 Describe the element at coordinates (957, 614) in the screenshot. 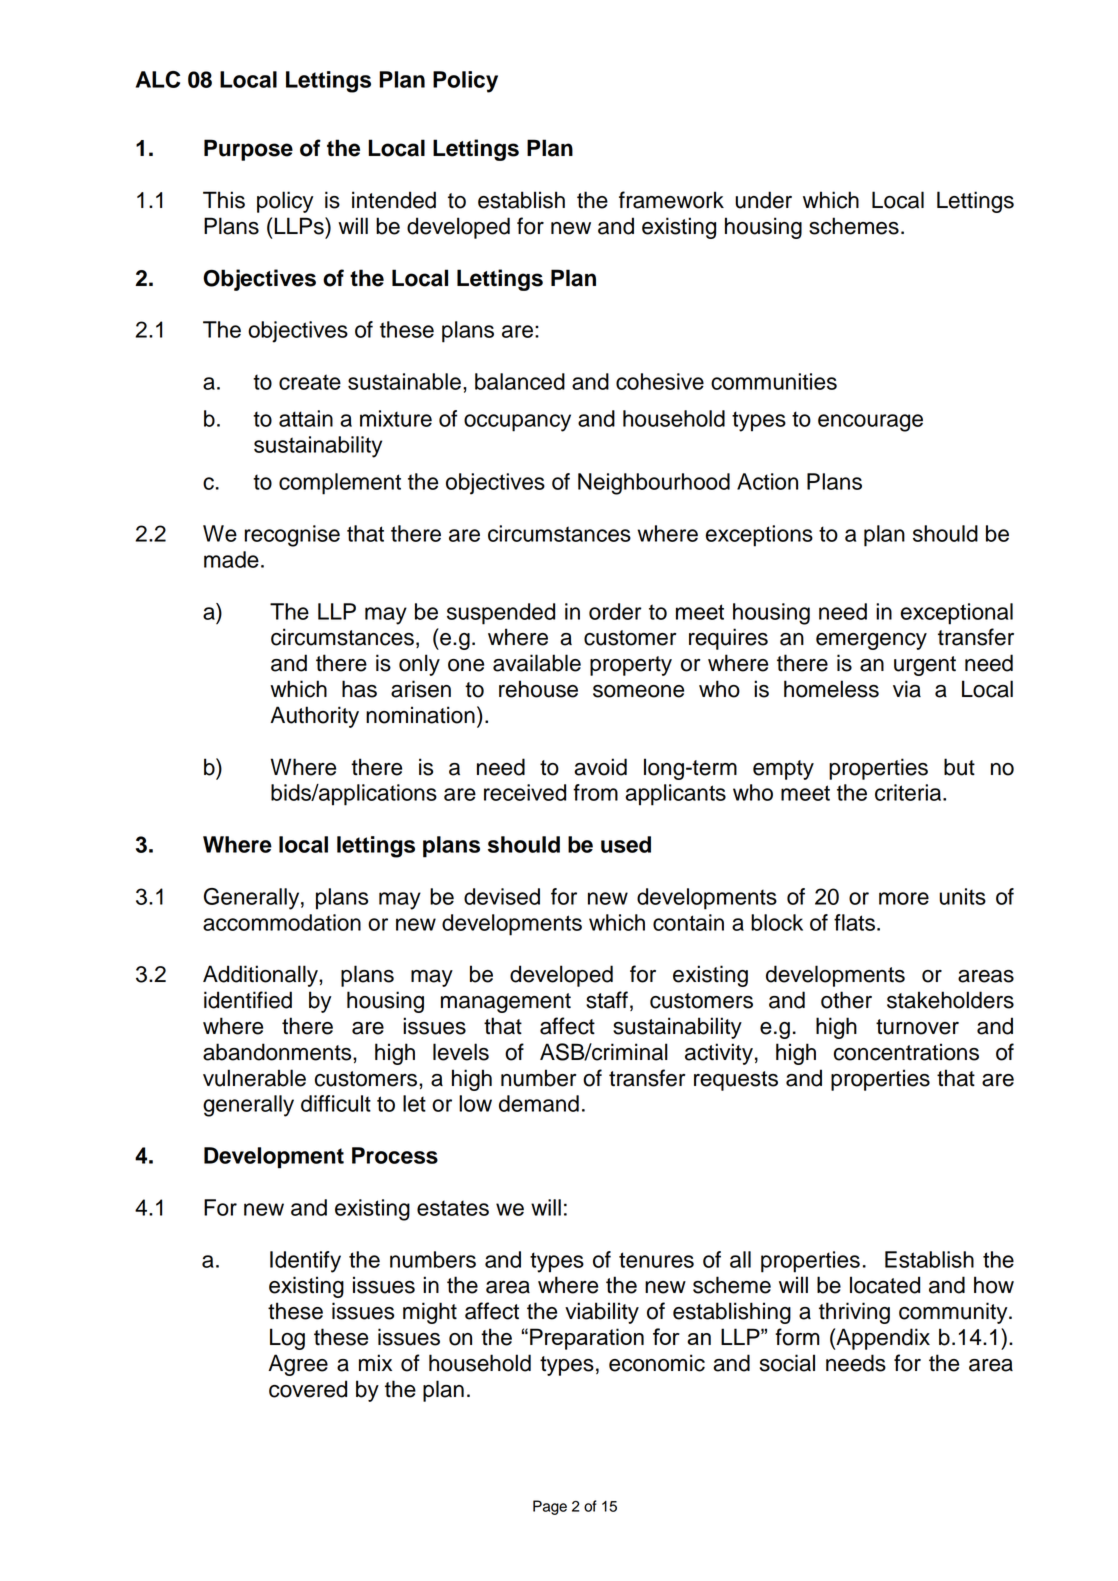

I see `exceptional` at that location.
